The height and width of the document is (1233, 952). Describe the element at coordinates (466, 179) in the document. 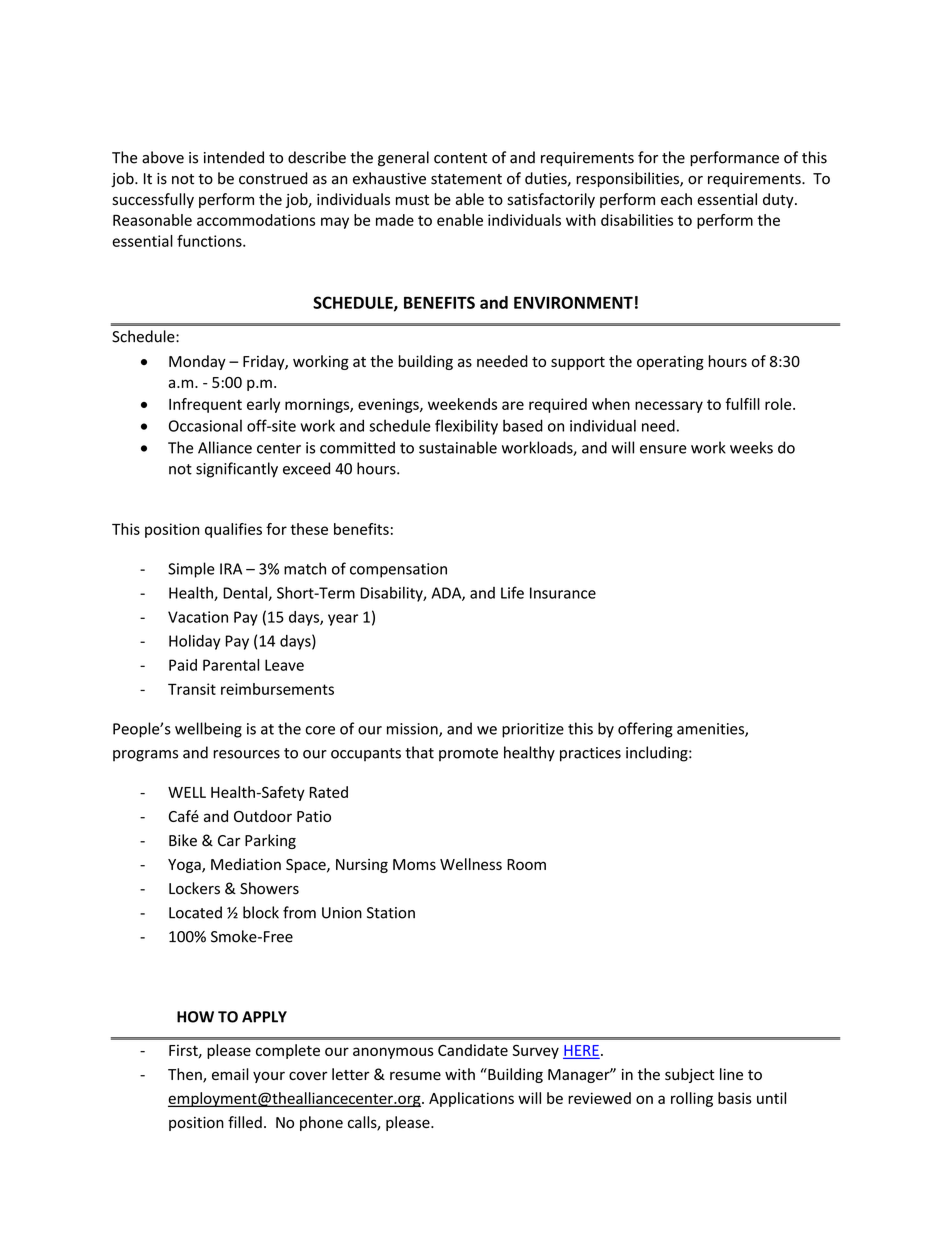

I see `statement` at that location.
